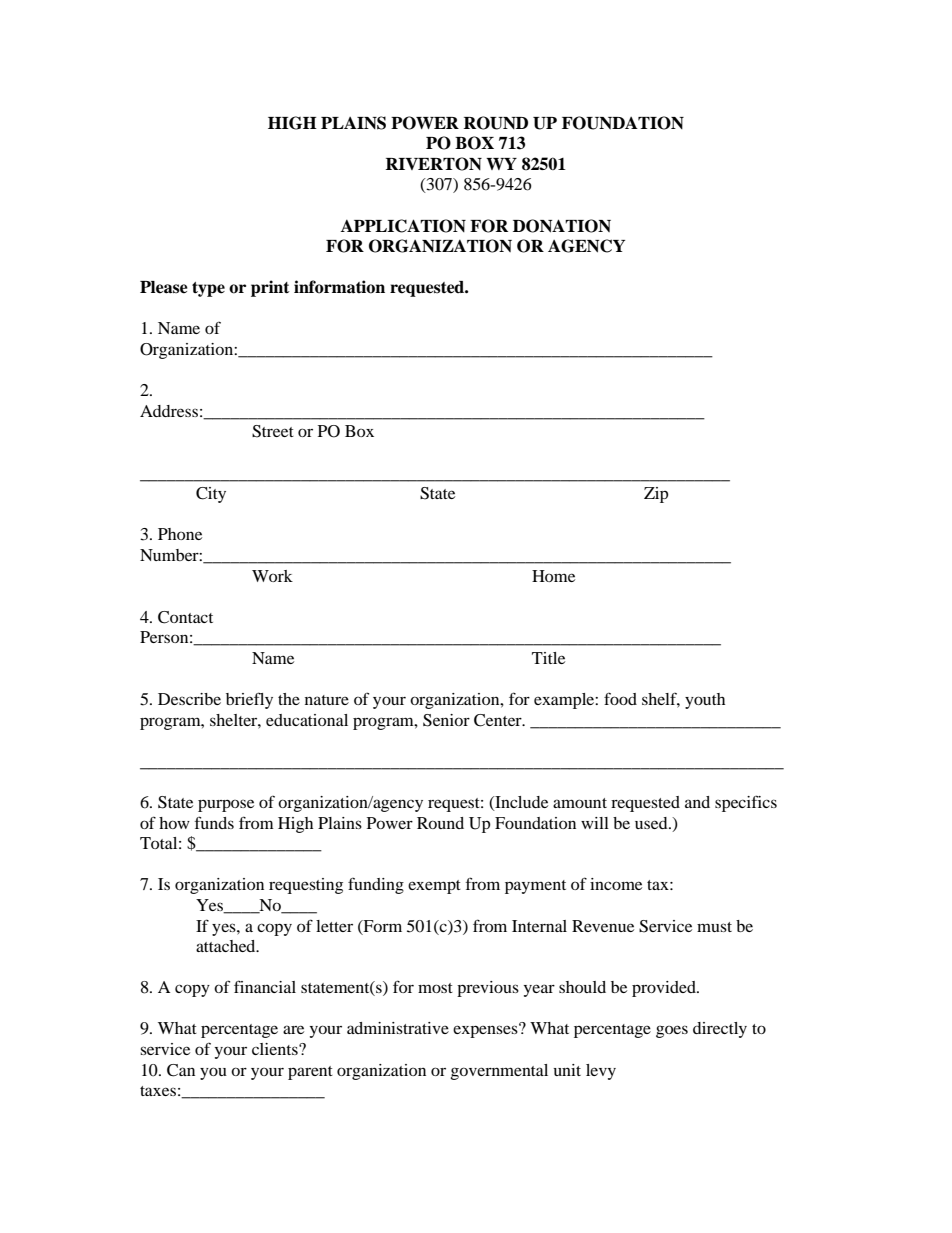  Describe the element at coordinates (697, 802) in the screenshot. I see `and` at that location.
